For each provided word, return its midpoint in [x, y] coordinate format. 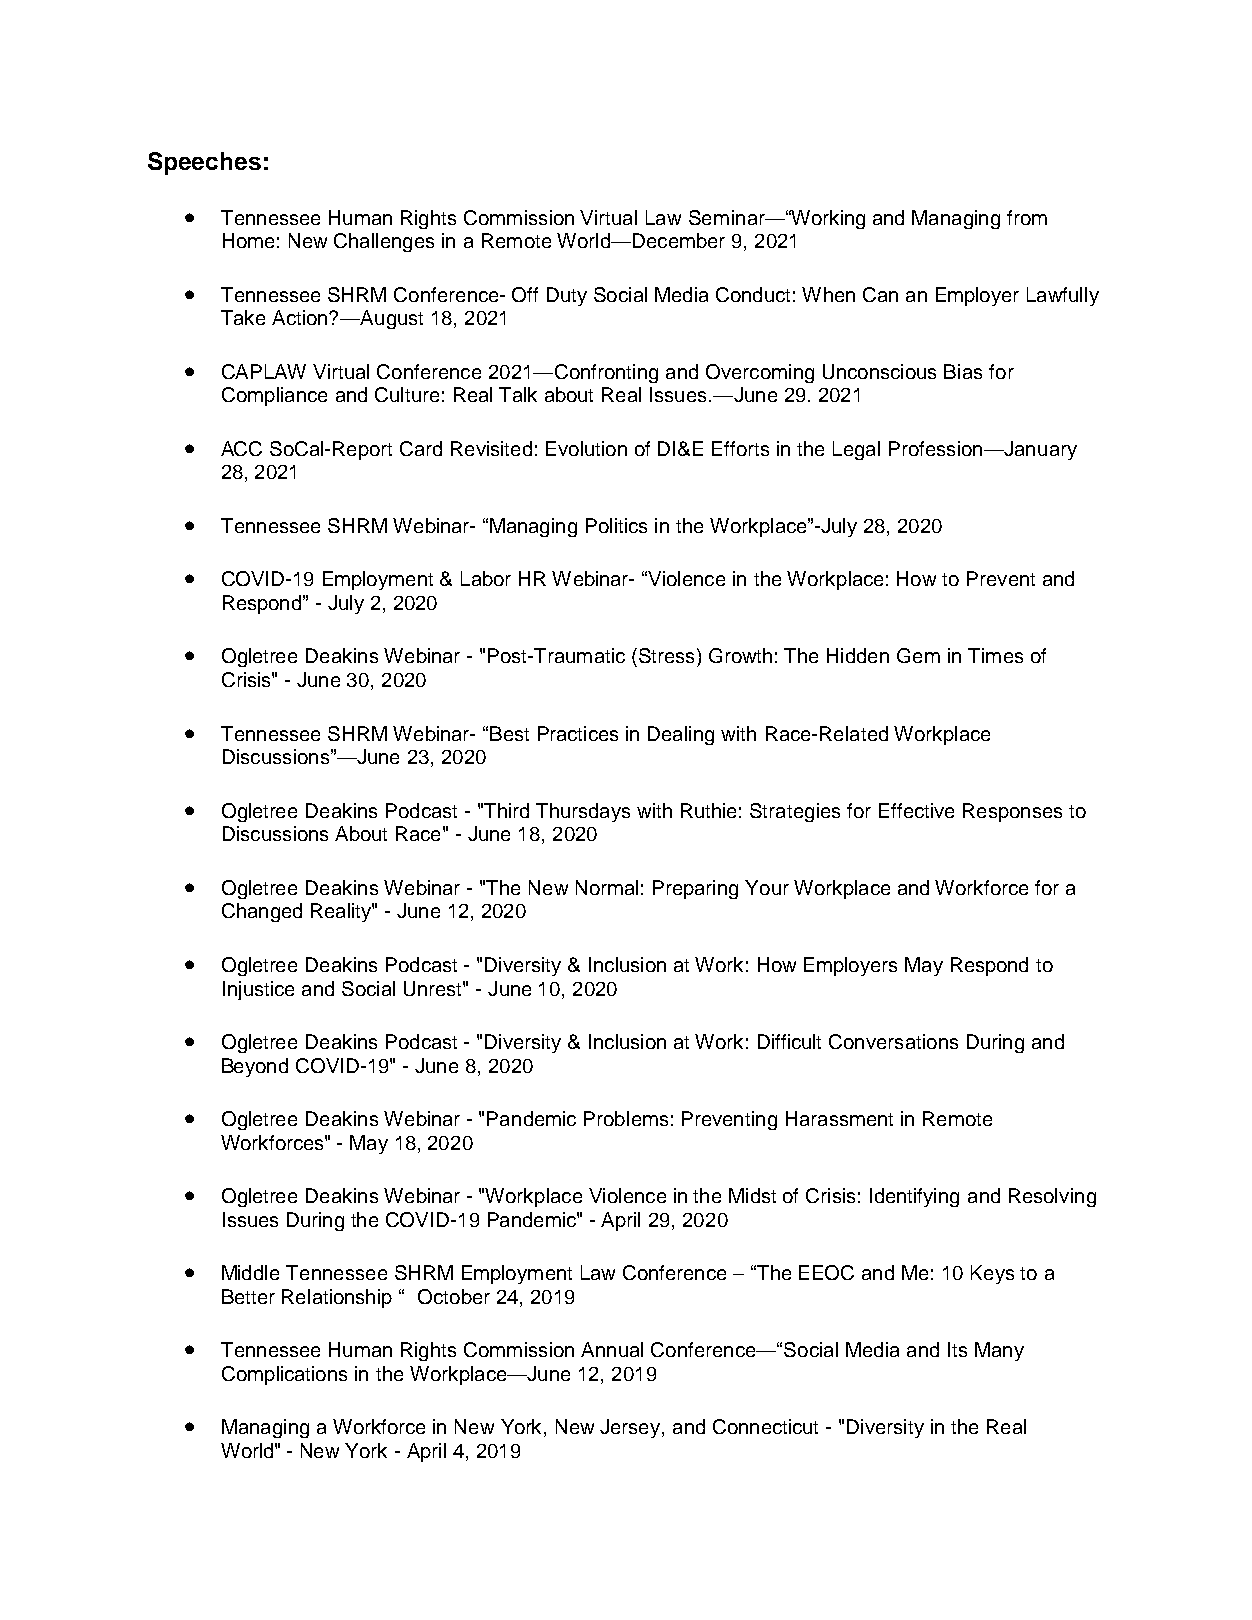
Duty [567, 296]
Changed [262, 912]
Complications [284, 1375]
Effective [916, 810]
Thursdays [583, 812]
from [1027, 217]
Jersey [631, 1428]
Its [957, 1349]
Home [248, 240]
